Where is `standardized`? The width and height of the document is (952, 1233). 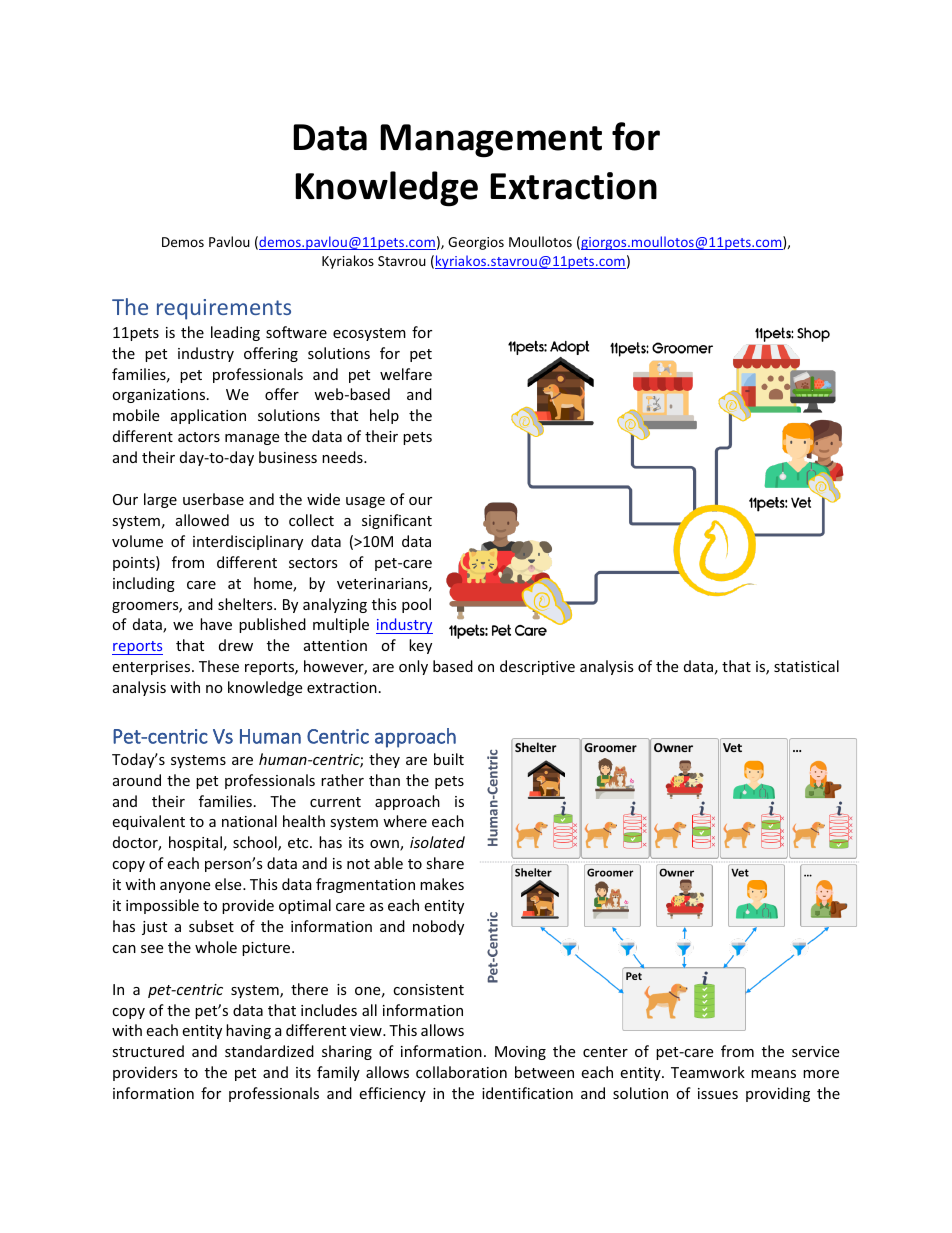
standardized is located at coordinates (269, 1051).
